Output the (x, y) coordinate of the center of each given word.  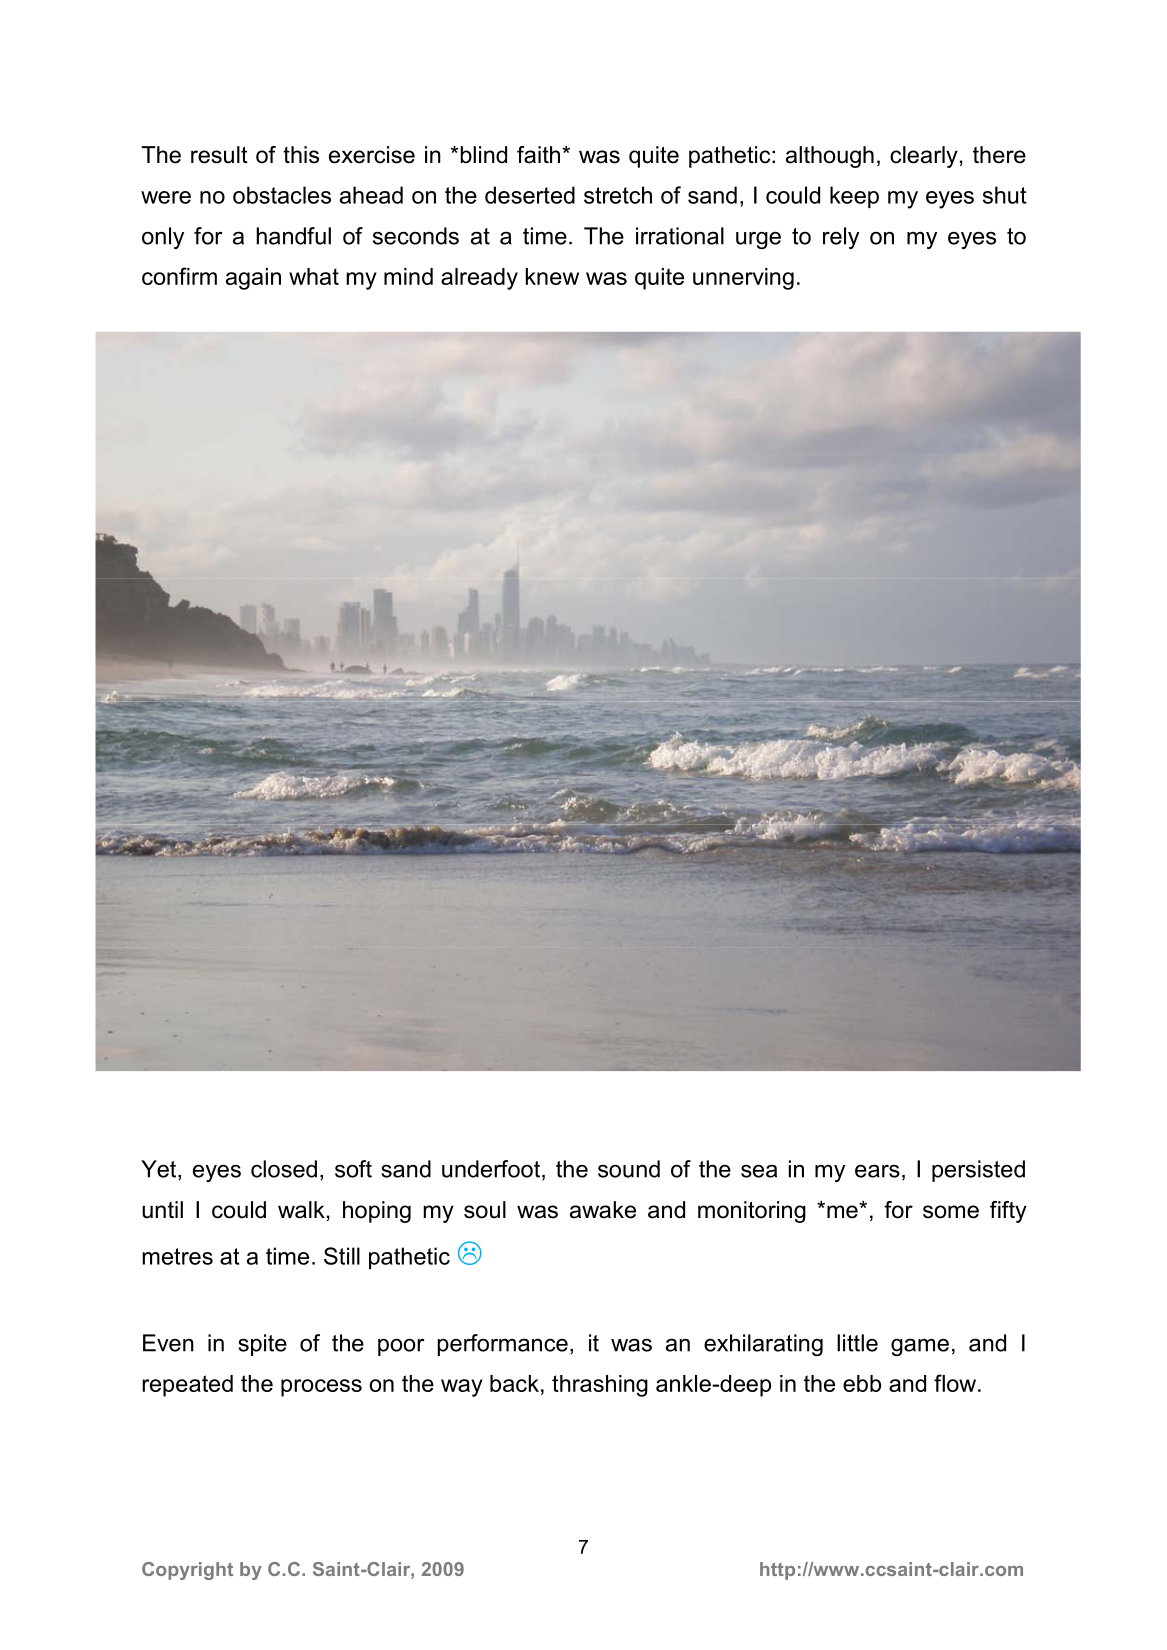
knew (552, 276)
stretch (618, 195)
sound (629, 1169)
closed (284, 1169)
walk (301, 1210)
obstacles (282, 195)
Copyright (187, 1571)
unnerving (743, 279)
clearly (924, 157)
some (951, 1212)
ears (877, 1171)
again (253, 279)
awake (603, 1210)
